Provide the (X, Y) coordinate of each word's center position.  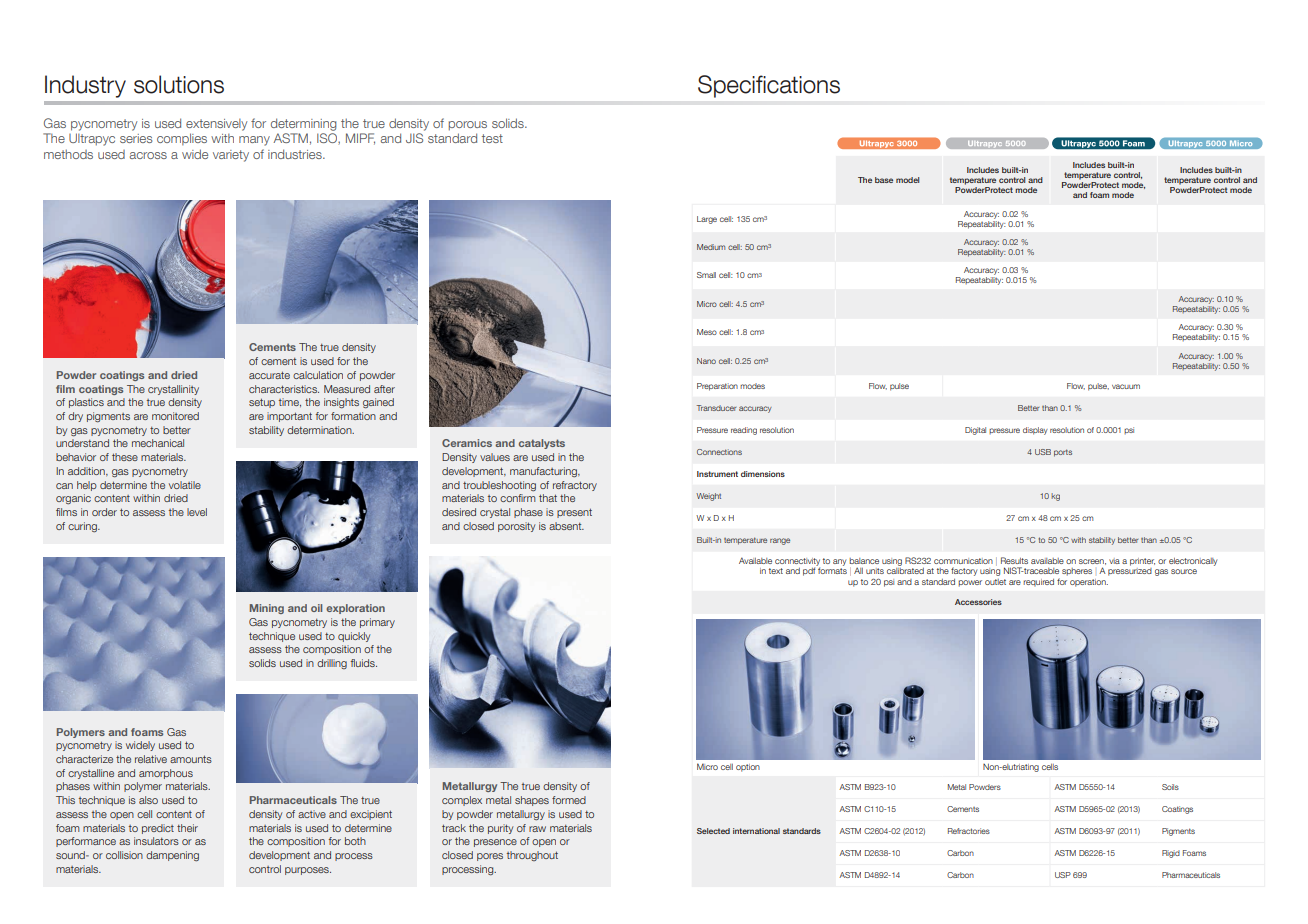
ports (1063, 453)
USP (1063, 875)
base (884, 180)
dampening (172, 856)
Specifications (769, 86)
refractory (575, 486)
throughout (532, 856)
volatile (185, 485)
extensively (216, 125)
